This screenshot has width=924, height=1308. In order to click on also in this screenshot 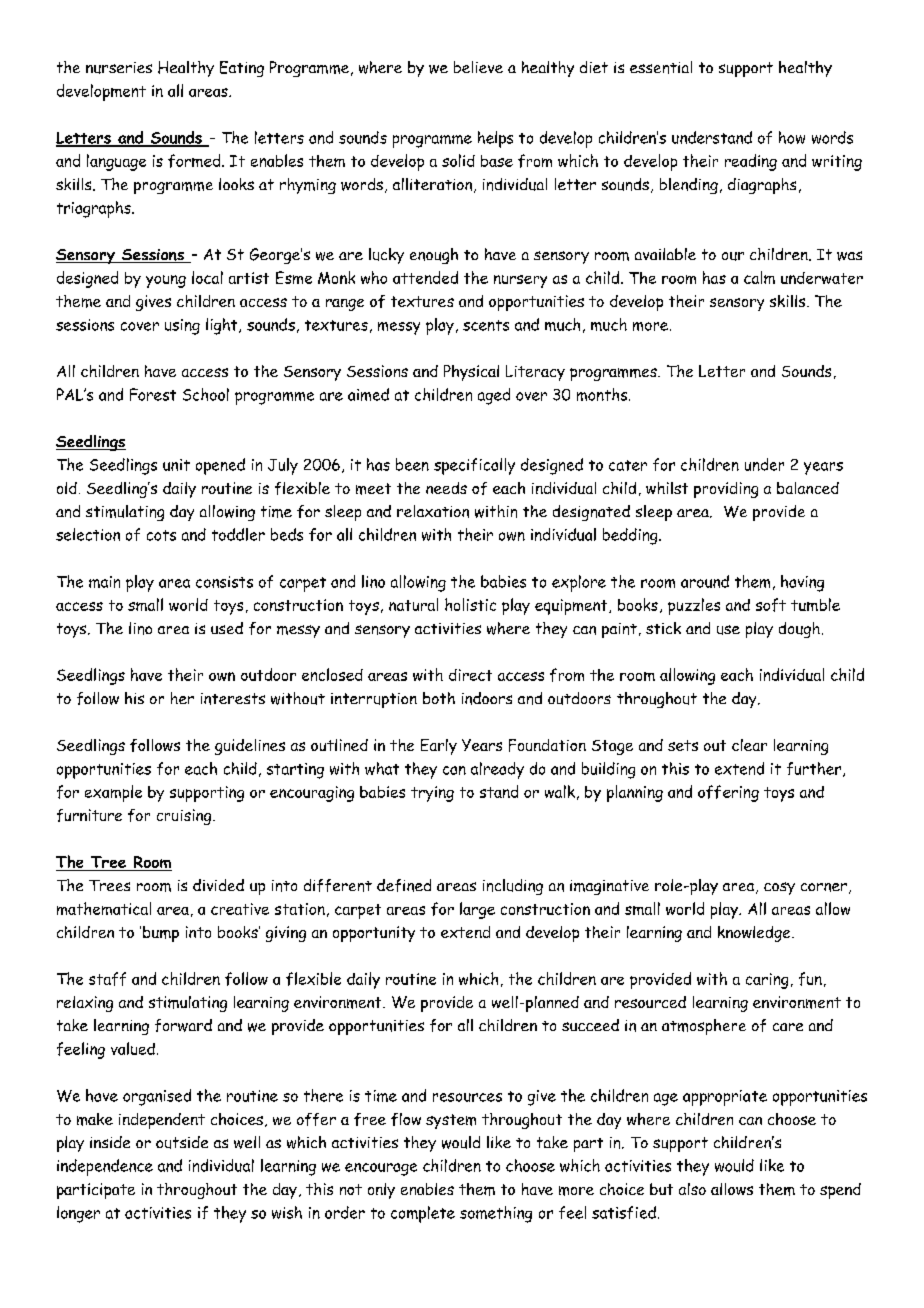, I will do `click(692, 1189)`.
